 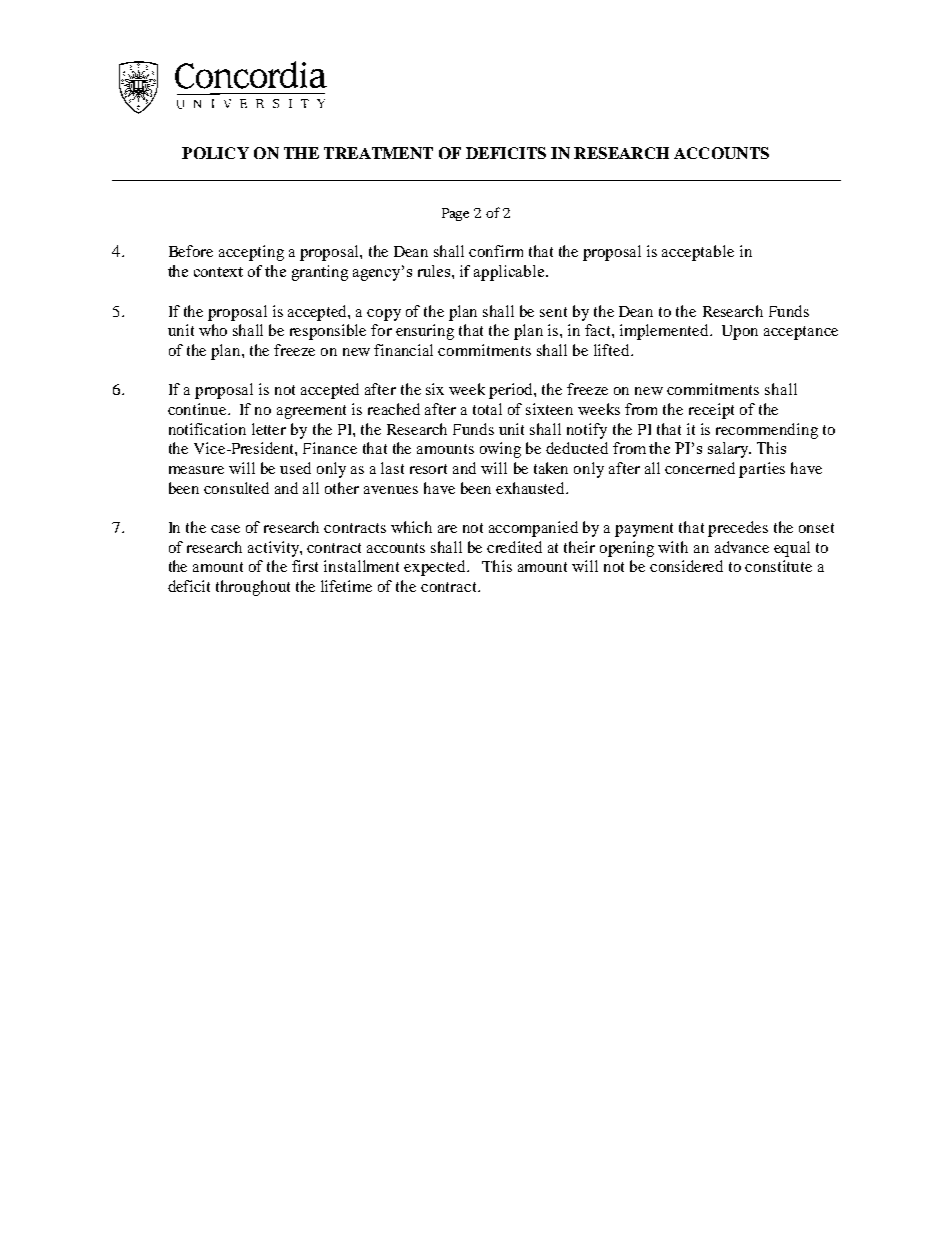 What do you see at coordinates (236, 488) in the image?
I see `consulted` at bounding box center [236, 488].
